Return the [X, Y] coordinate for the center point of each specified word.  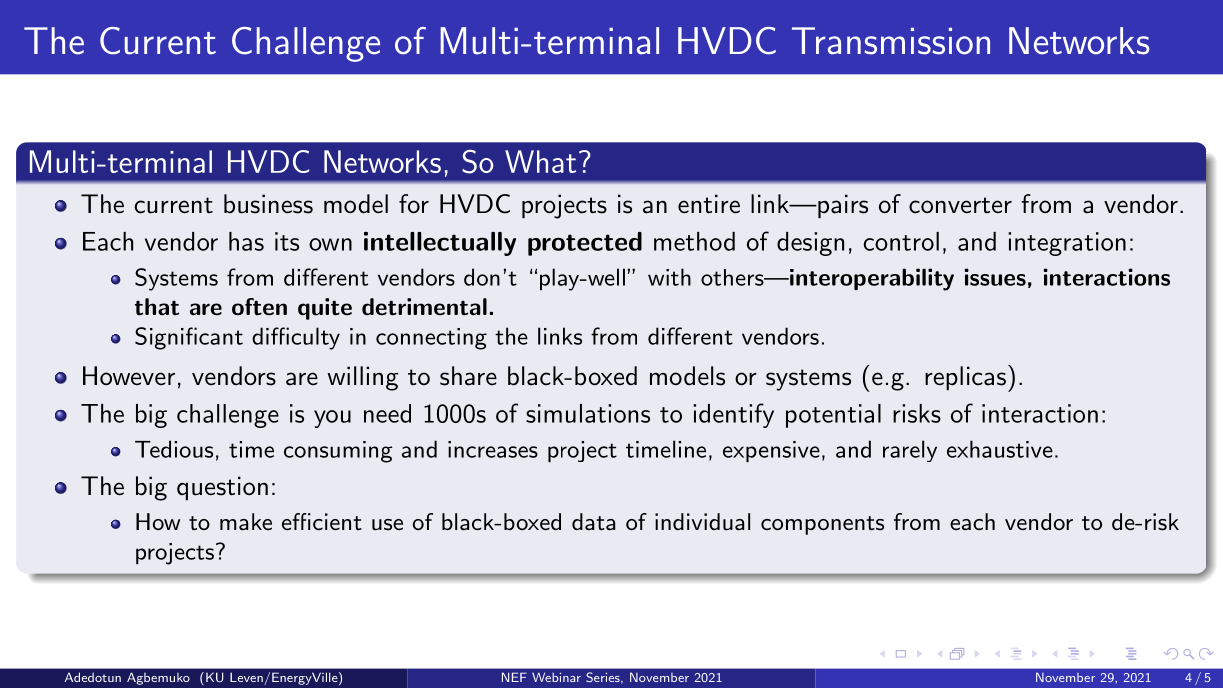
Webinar [556, 677]
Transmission [891, 41]
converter [960, 205]
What [540, 161]
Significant [189, 338]
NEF [514, 677]
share [468, 376]
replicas [965, 378]
